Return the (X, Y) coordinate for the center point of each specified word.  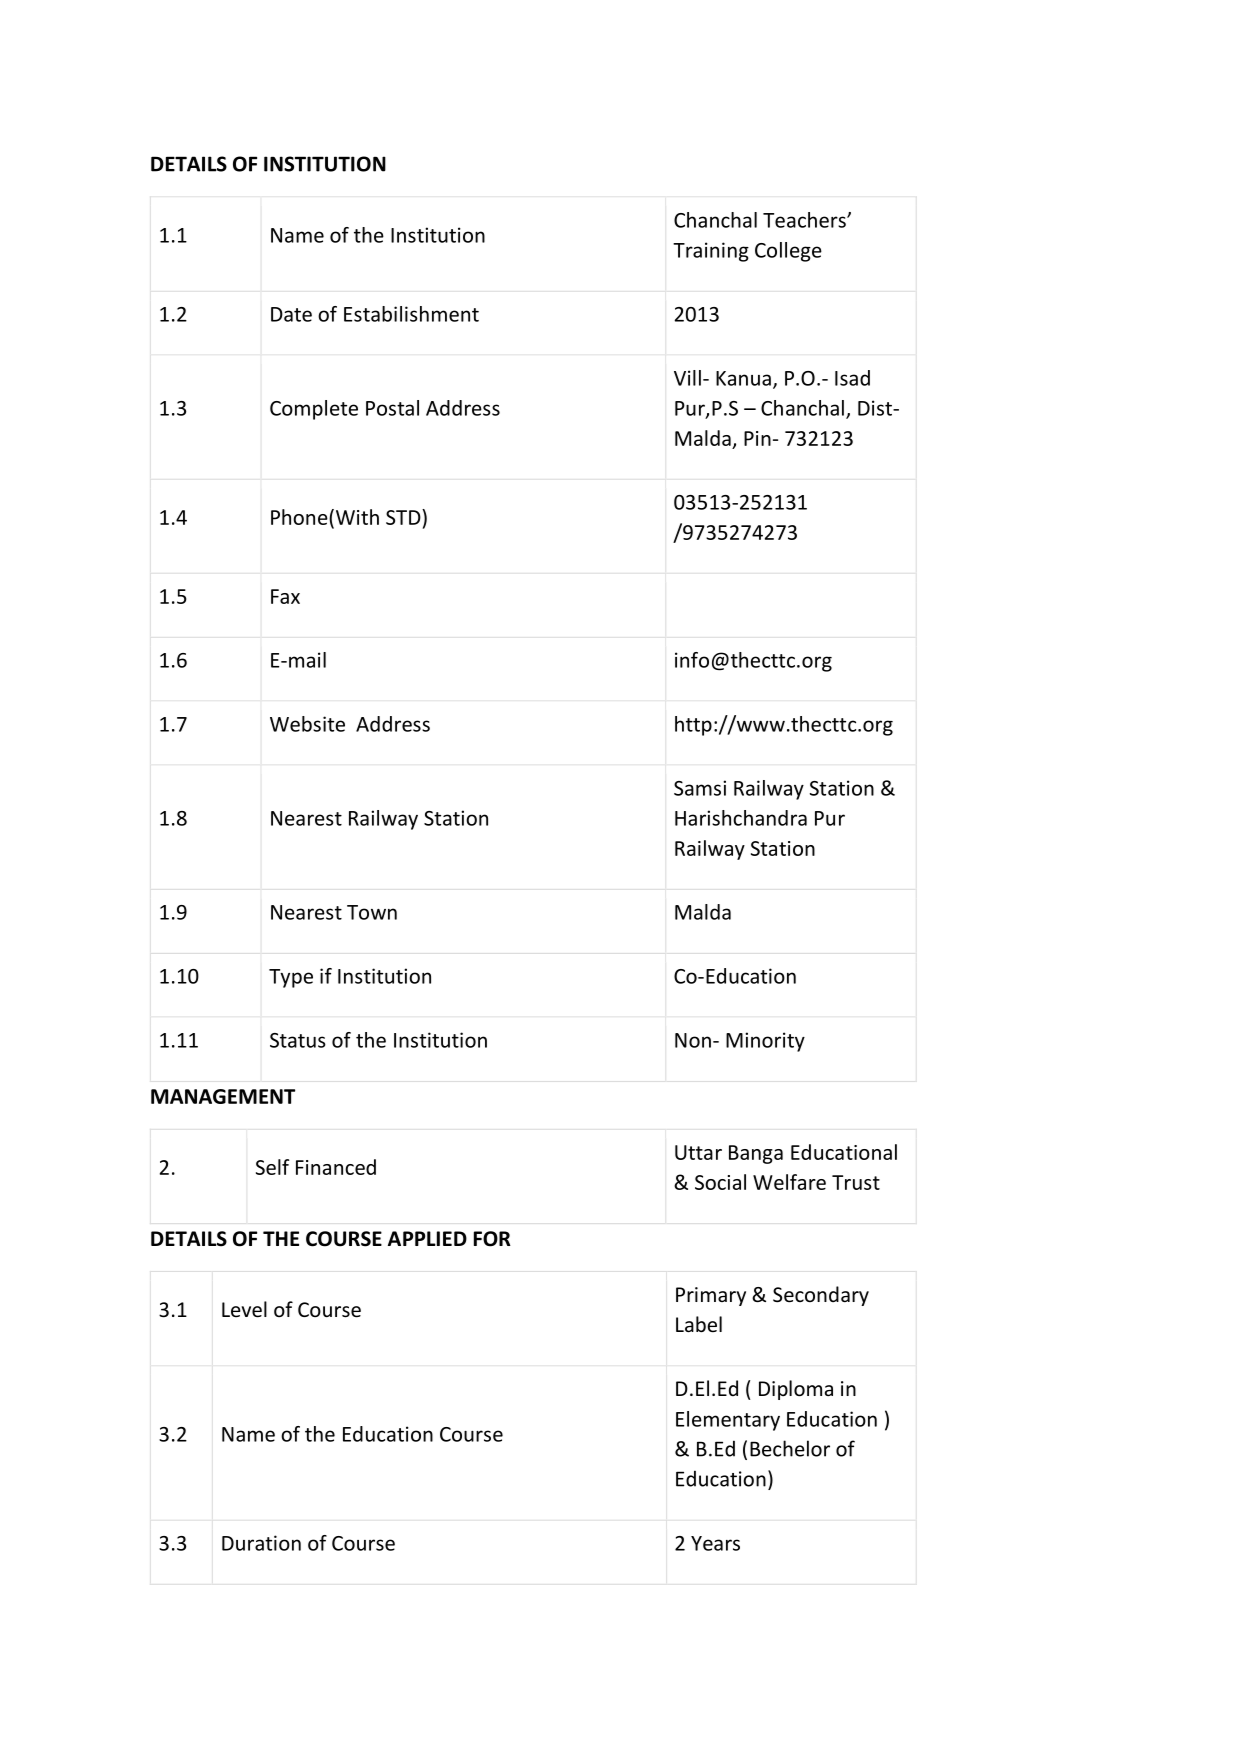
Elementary (728, 1421)
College (788, 252)
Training (711, 252)
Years (715, 1543)
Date (291, 314)
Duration (261, 1543)
